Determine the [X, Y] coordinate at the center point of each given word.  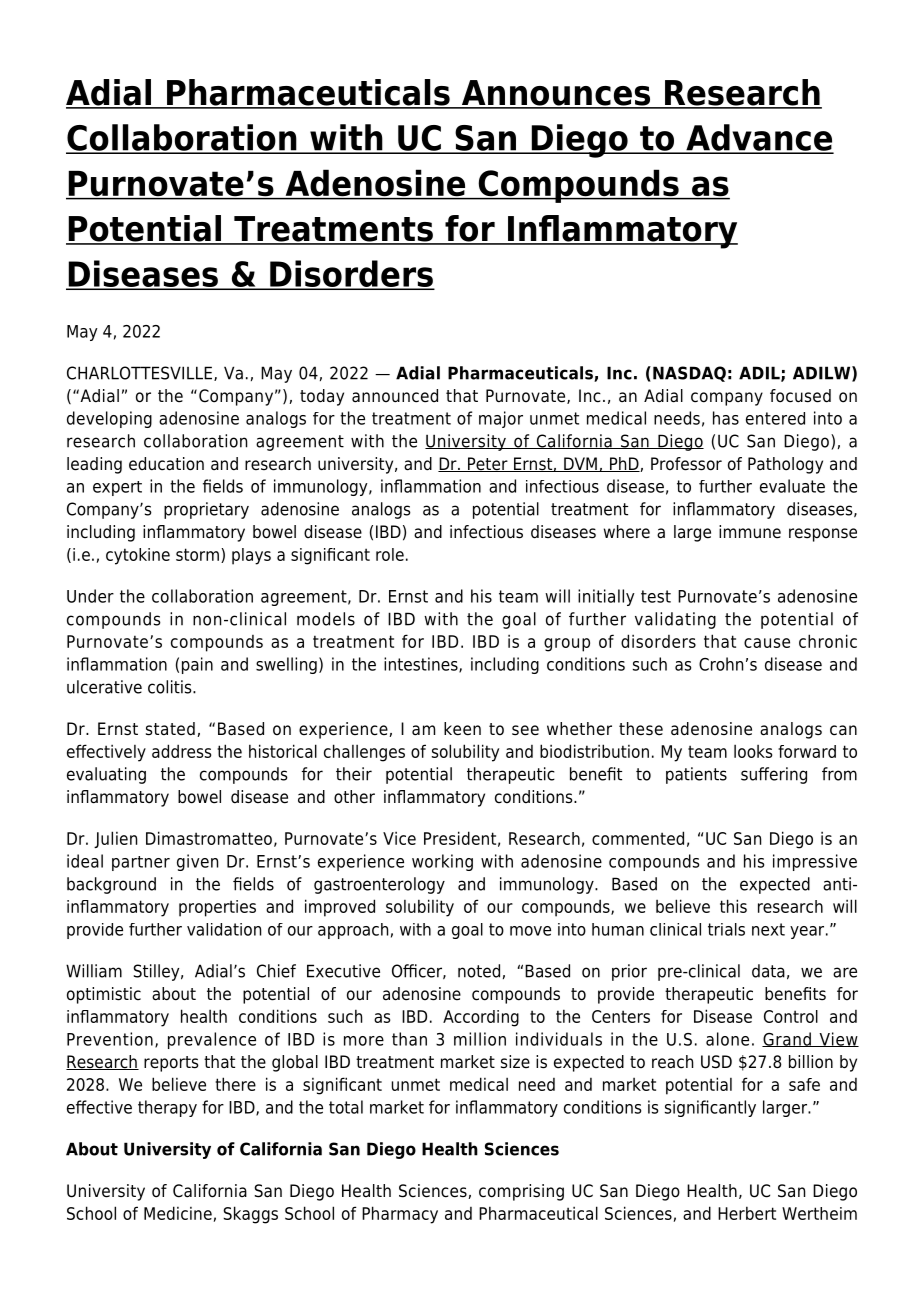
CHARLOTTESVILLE [139, 373]
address [181, 751]
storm [197, 554]
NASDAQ [689, 374]
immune [750, 532]
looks [753, 751]
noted [479, 971]
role [390, 554]
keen [462, 729]
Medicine [178, 1213]
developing [109, 419]
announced [395, 396]
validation [224, 929]
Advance [759, 138]
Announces [556, 94]
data [768, 971]
